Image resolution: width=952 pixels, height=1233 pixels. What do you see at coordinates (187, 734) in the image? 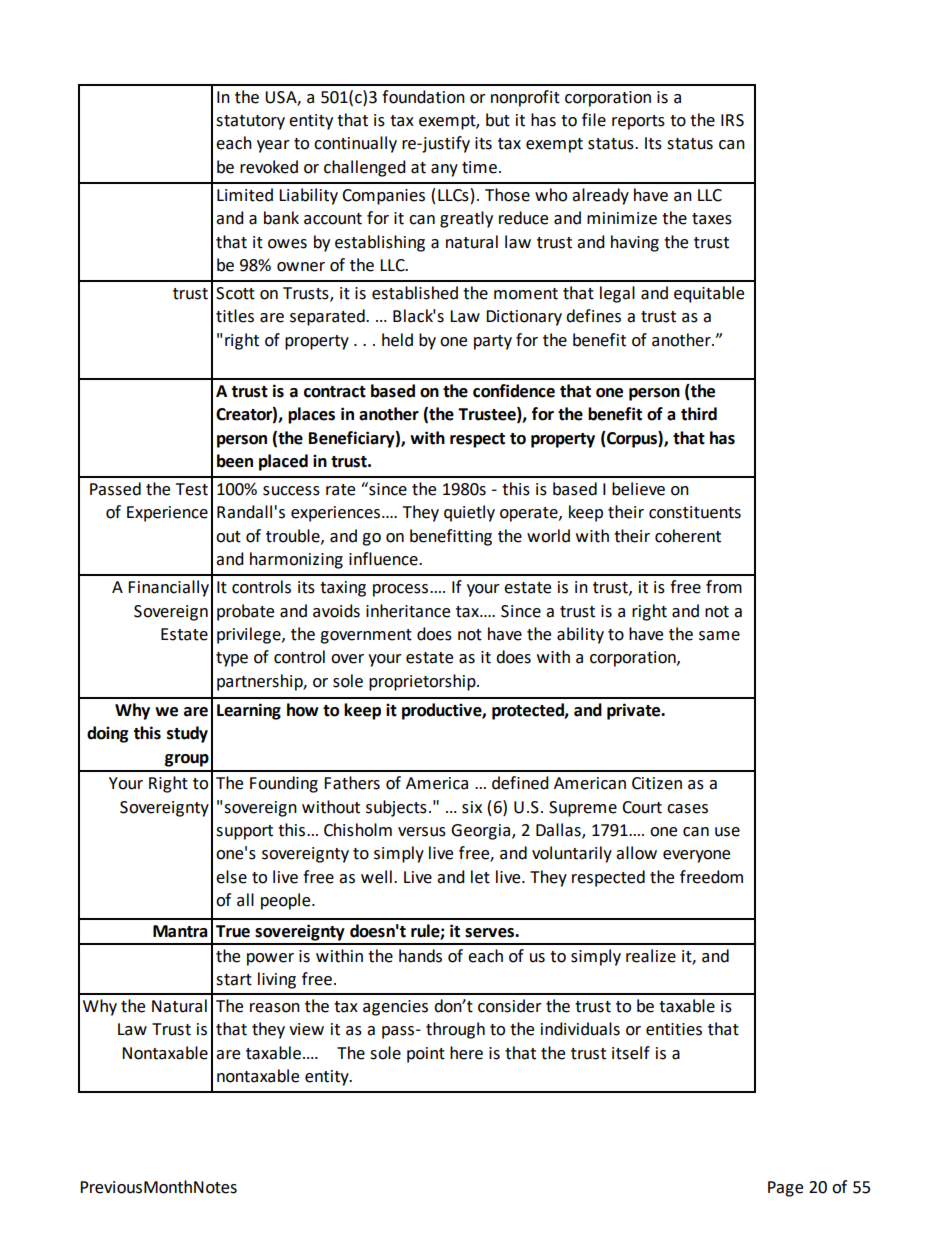
I see `study` at bounding box center [187, 734].
